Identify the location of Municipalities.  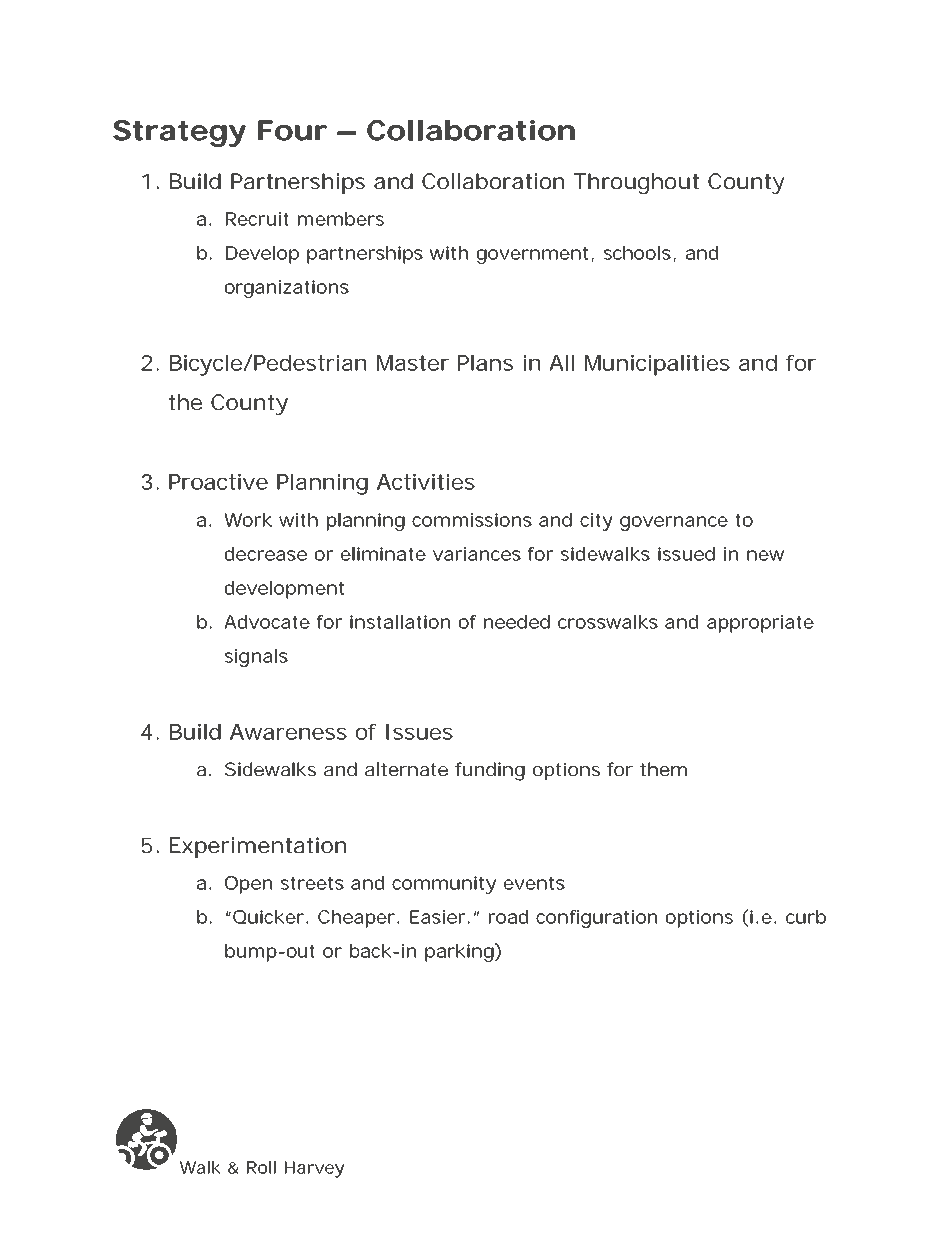
(657, 365).
